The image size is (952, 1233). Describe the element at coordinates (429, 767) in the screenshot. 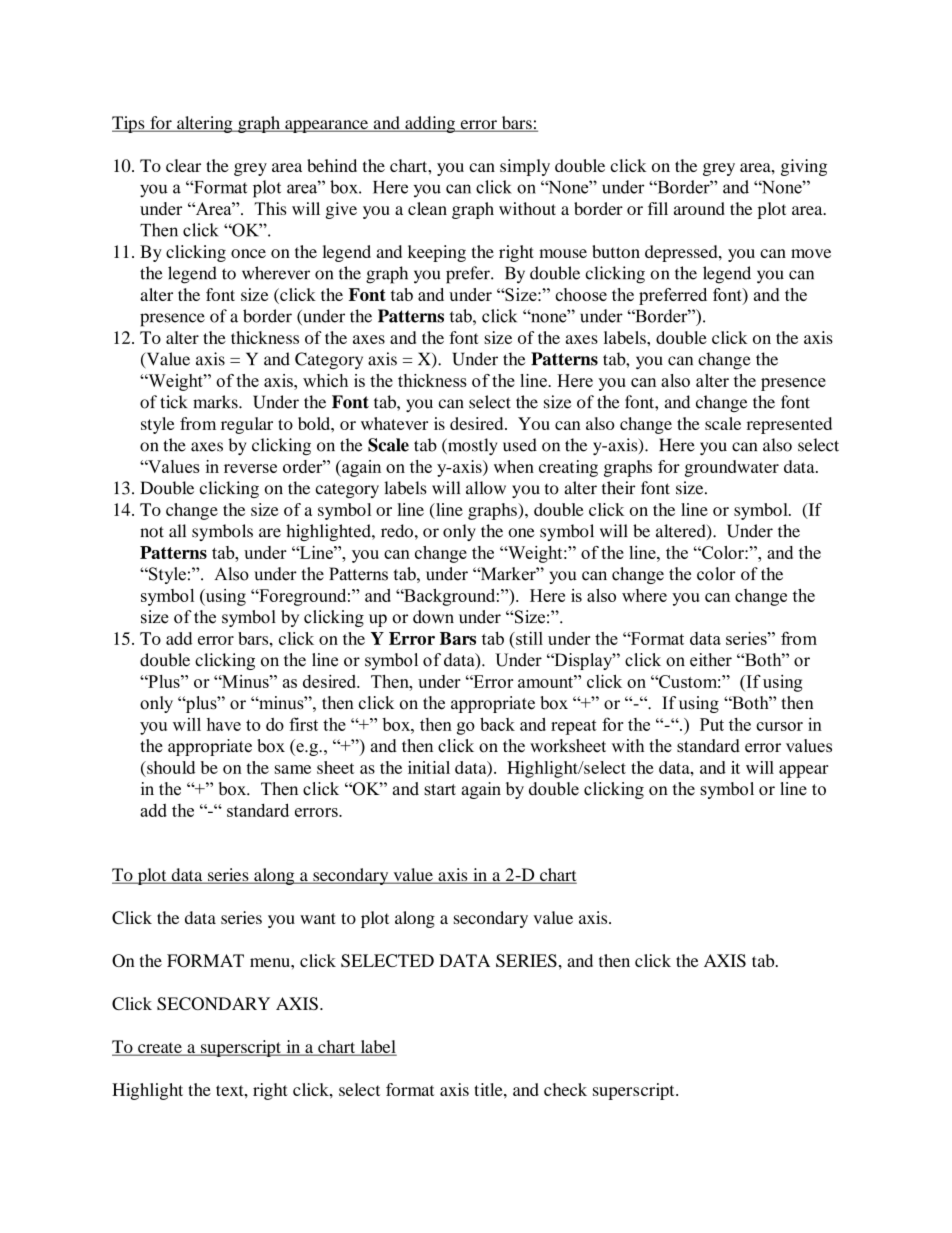

I see `initial` at that location.
